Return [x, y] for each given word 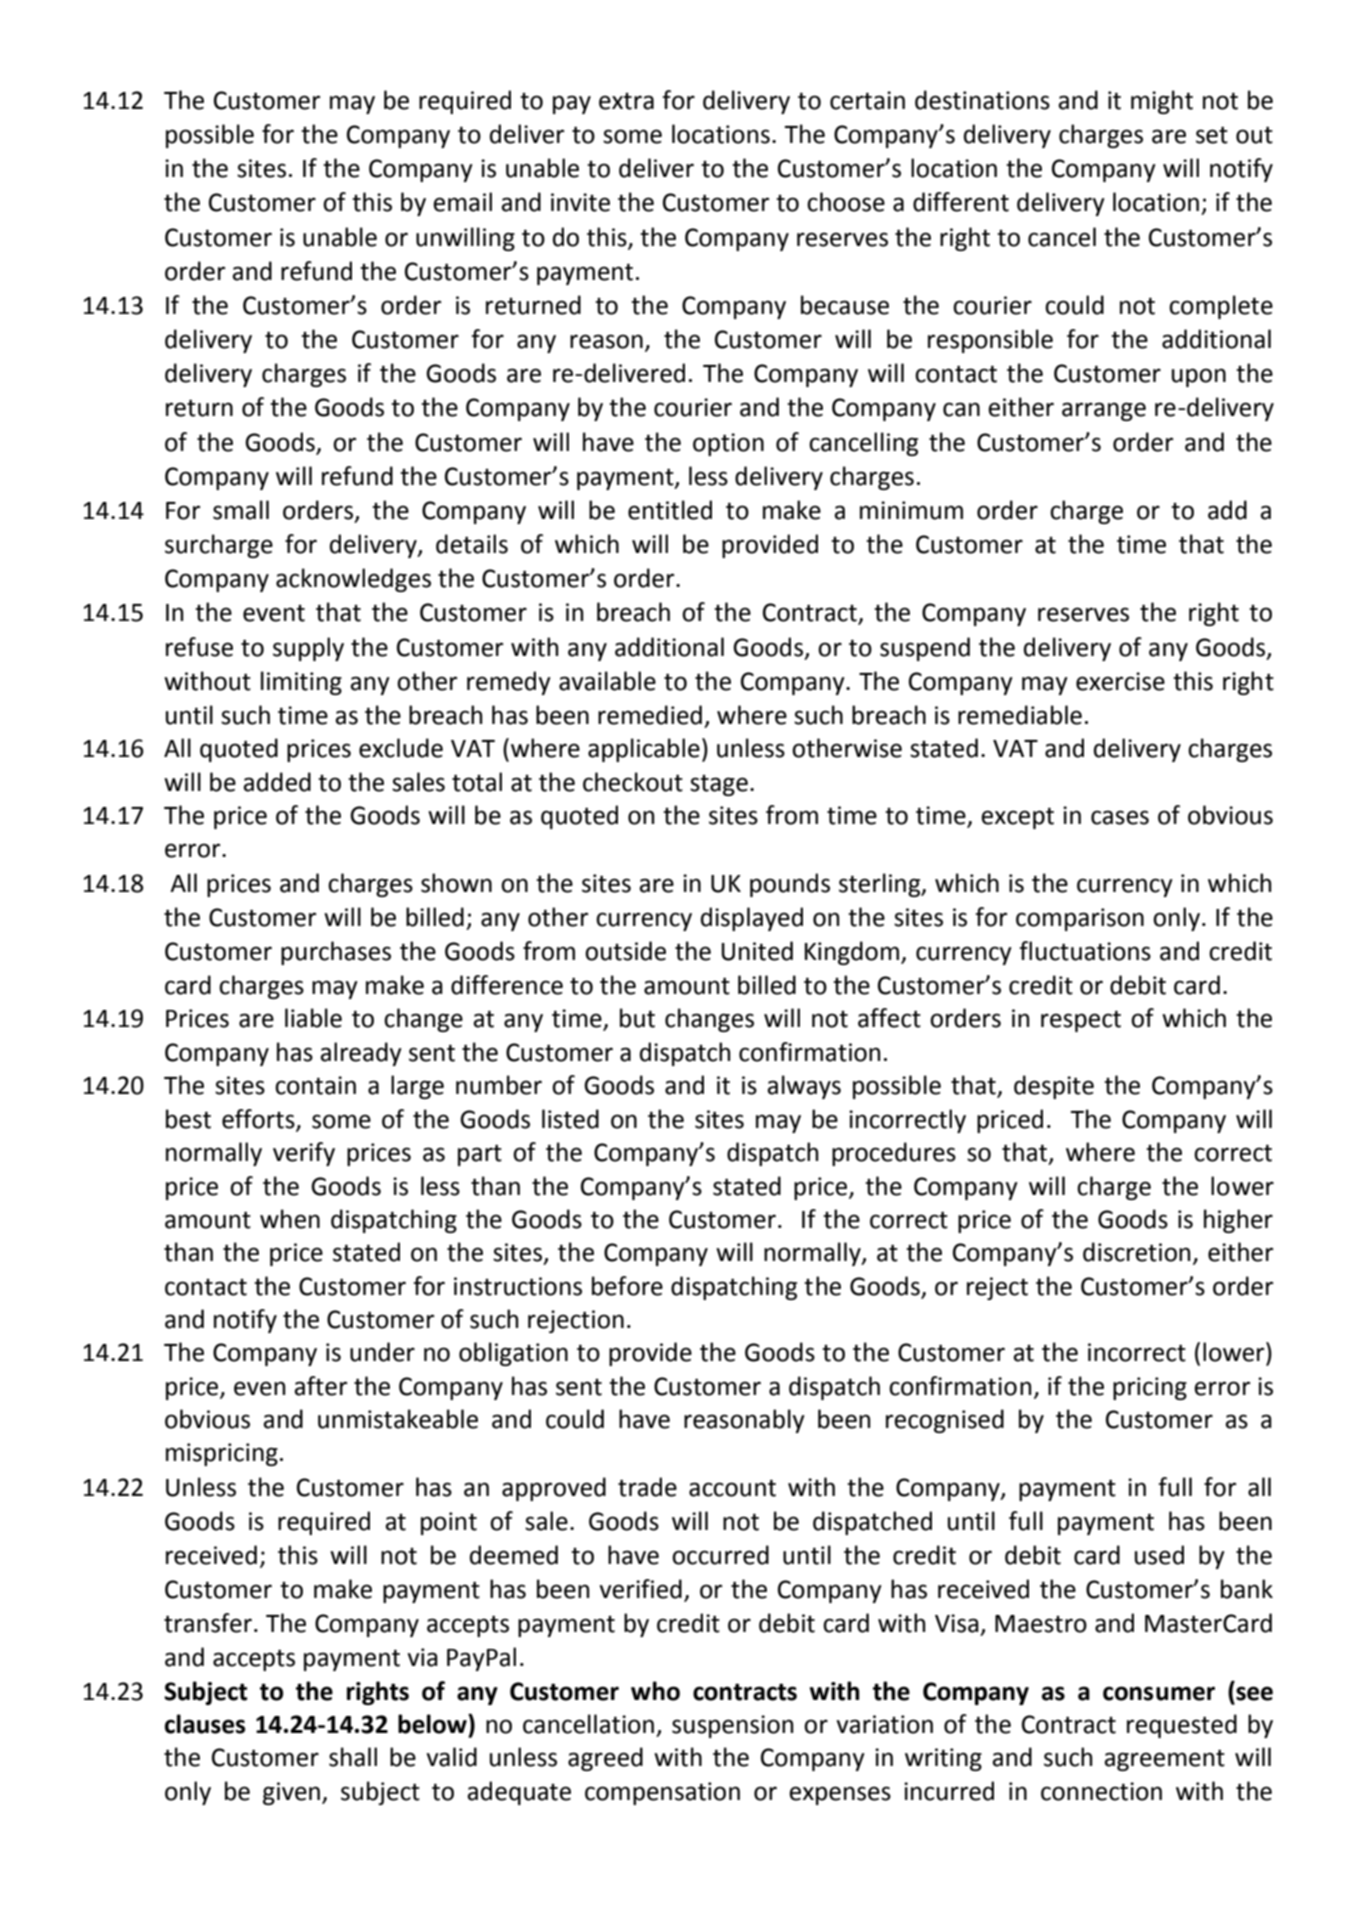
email [462, 202]
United [757, 951]
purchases [336, 953]
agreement [1164, 1760]
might [1162, 102]
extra [626, 101]
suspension [732, 1726]
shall [353, 1757]
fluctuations [1085, 951]
